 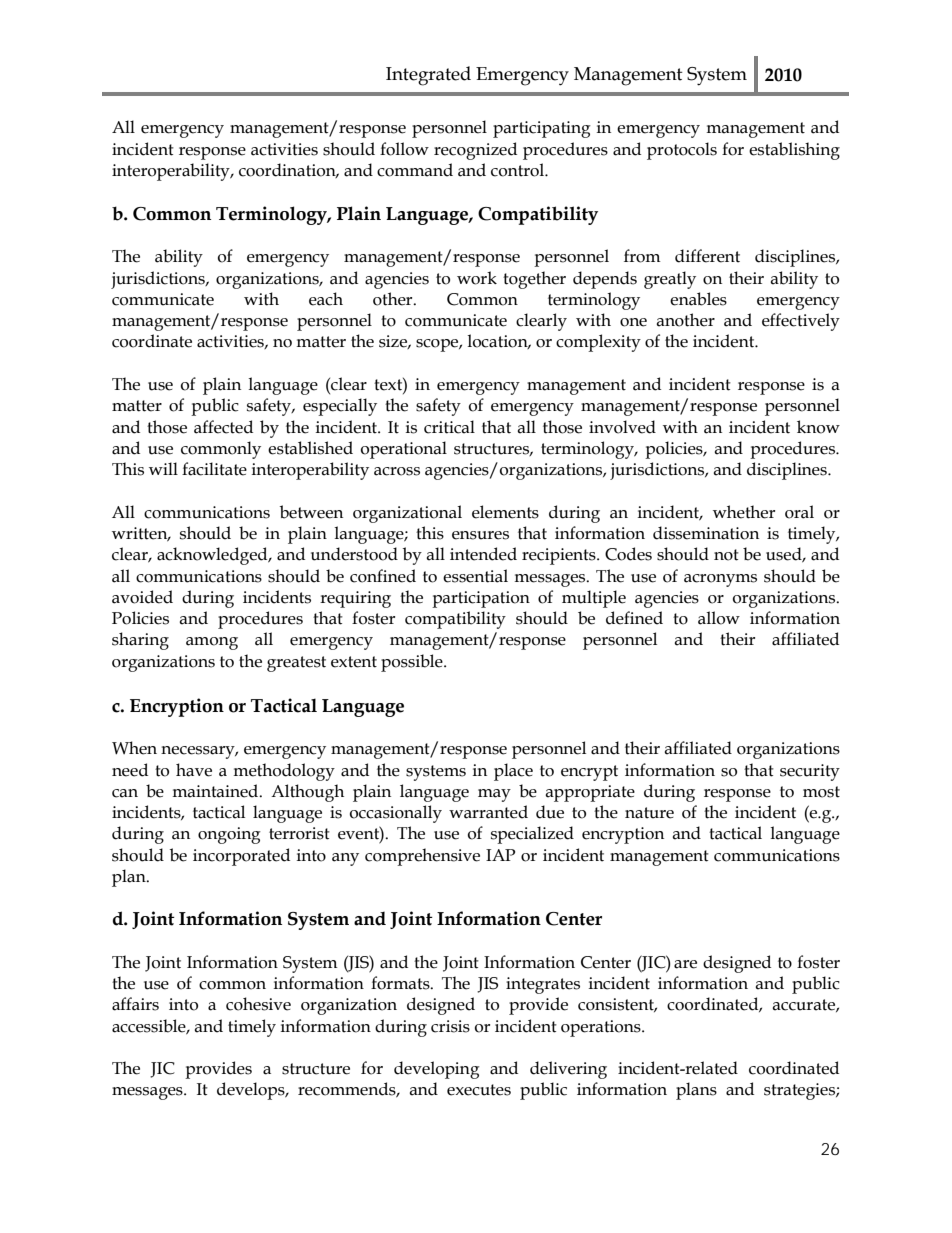 What do you see at coordinates (437, 1070) in the screenshot?
I see `developing` at bounding box center [437, 1070].
